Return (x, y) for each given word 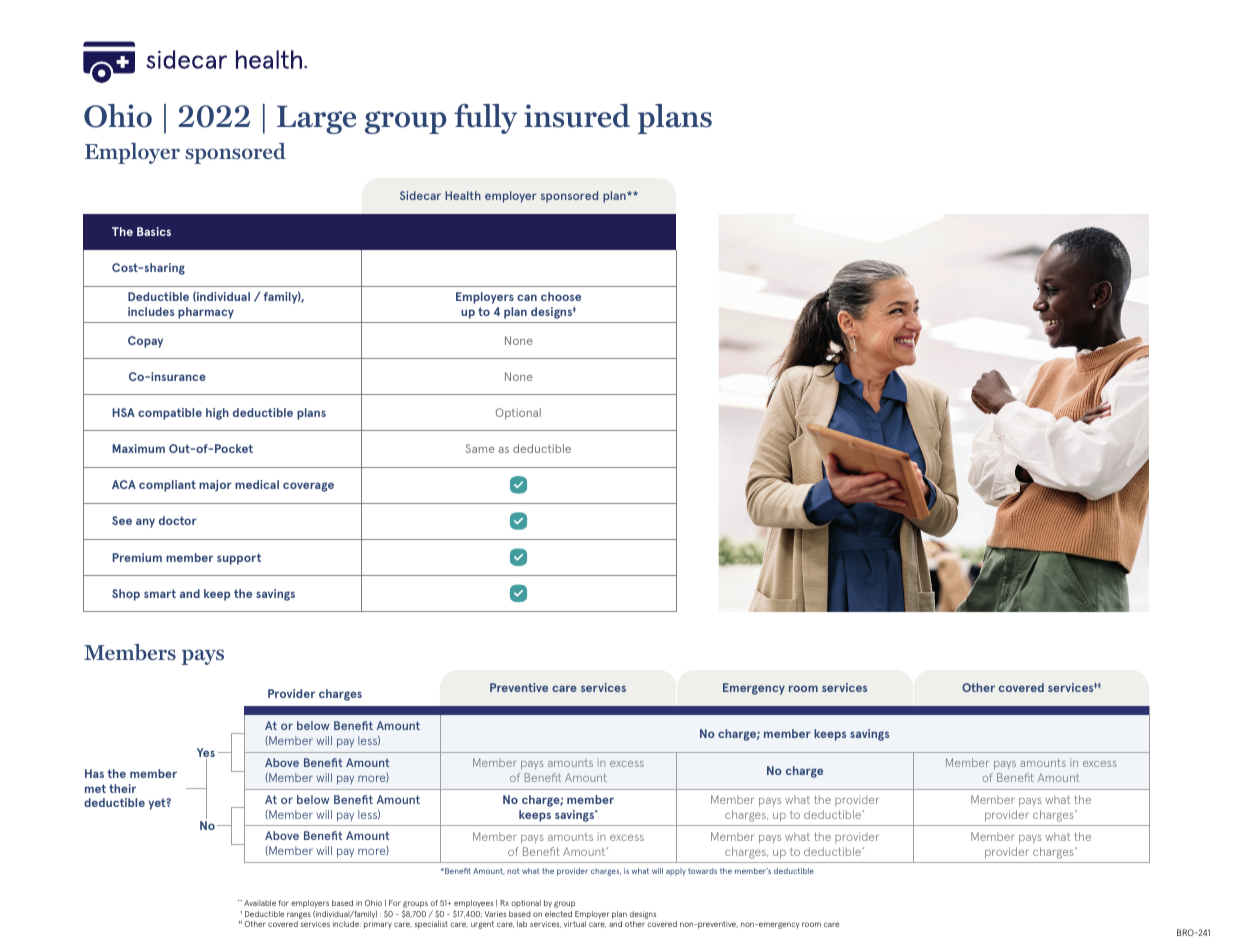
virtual (575, 924)
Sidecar (420, 195)
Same (480, 448)
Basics (154, 231)
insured (577, 116)
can (527, 297)
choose (561, 296)
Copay (145, 342)
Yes (206, 754)
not (513, 871)
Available (260, 903)
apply (676, 872)
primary (378, 925)
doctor (178, 520)
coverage (308, 487)
